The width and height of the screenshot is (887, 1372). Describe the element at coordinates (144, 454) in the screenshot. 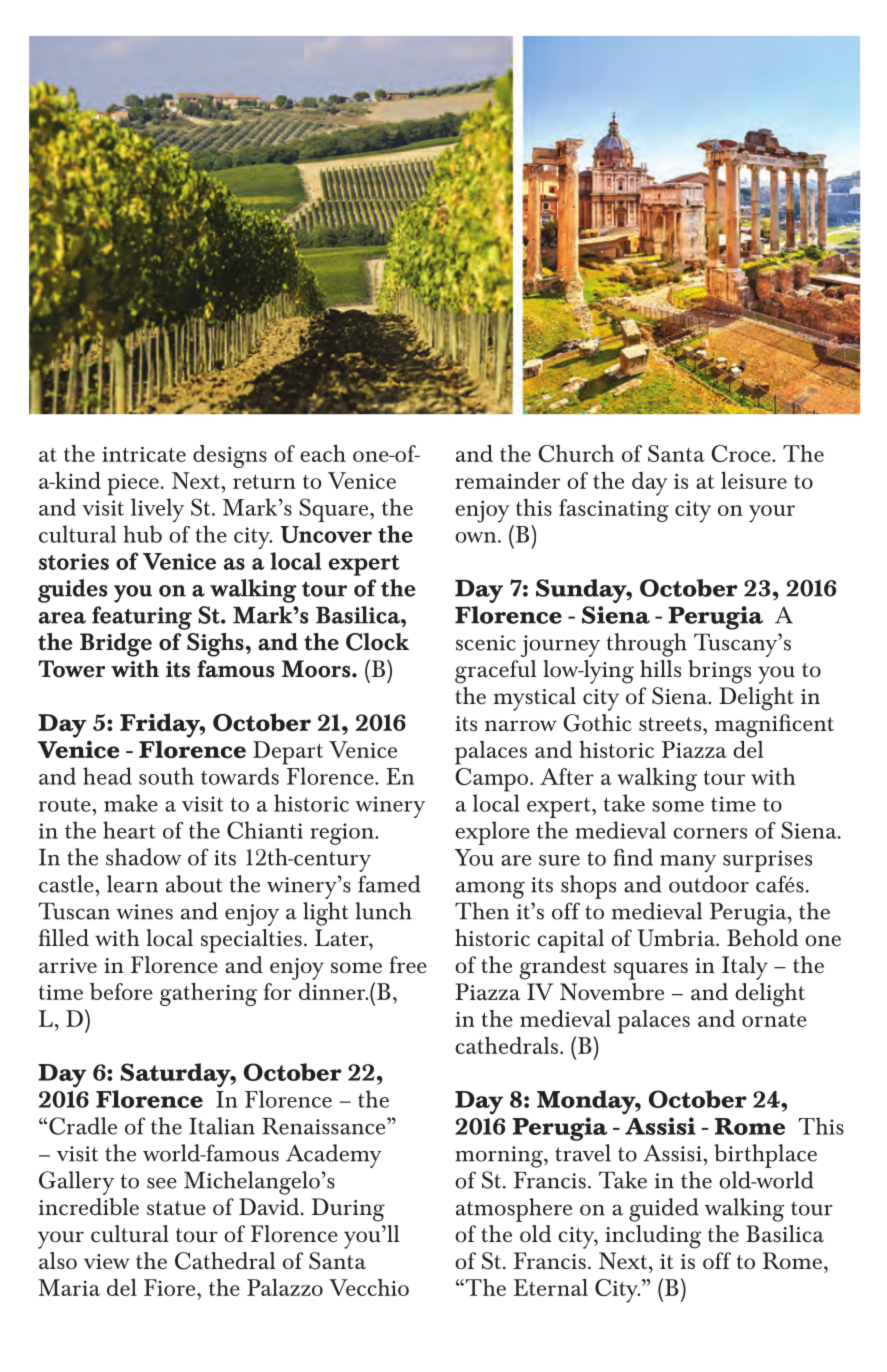

I see `intricate` at that location.
